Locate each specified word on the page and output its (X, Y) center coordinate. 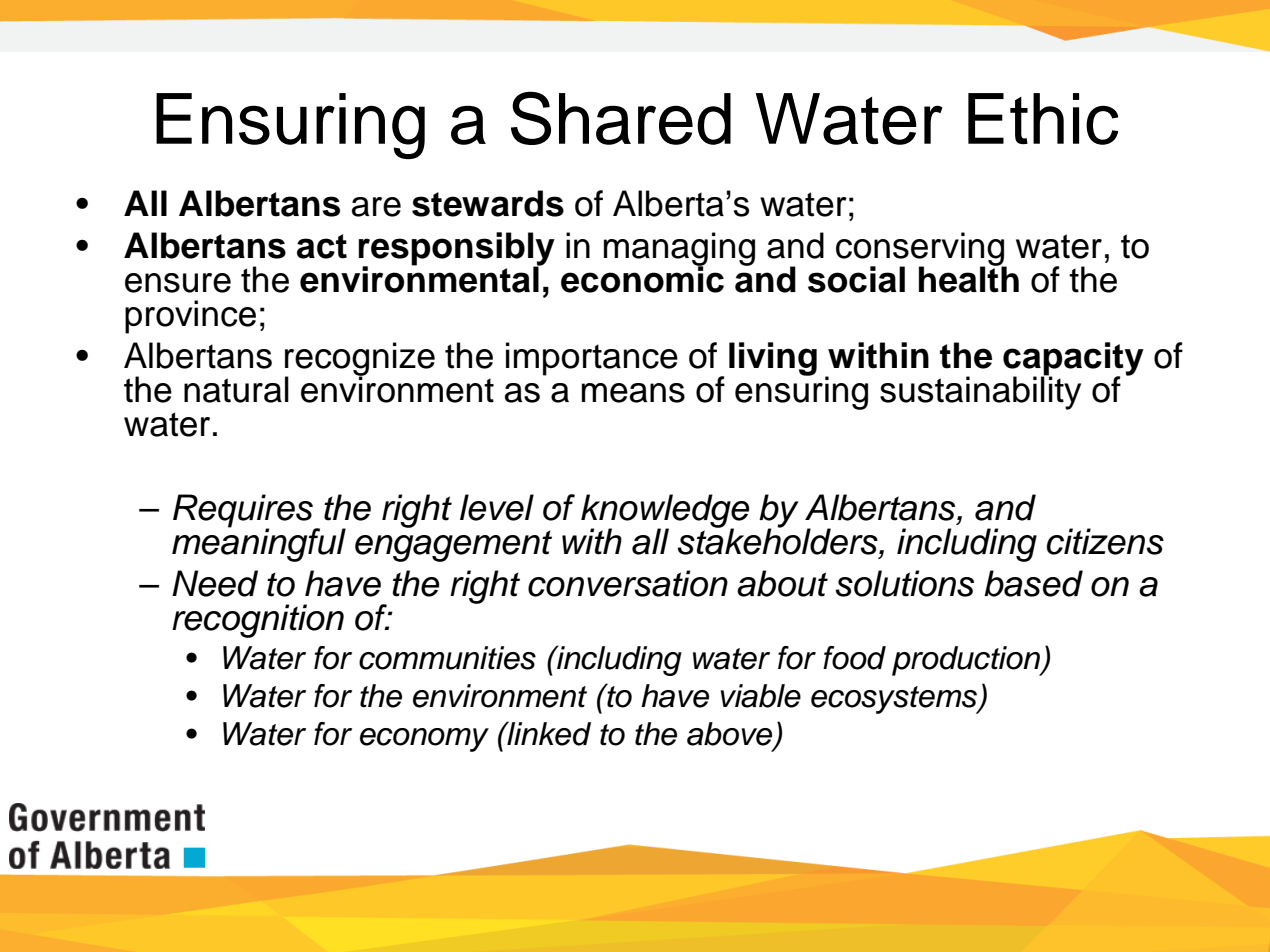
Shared (621, 118)
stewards (488, 203)
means (633, 393)
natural (236, 389)
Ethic (1043, 119)
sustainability (980, 392)
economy (424, 740)
